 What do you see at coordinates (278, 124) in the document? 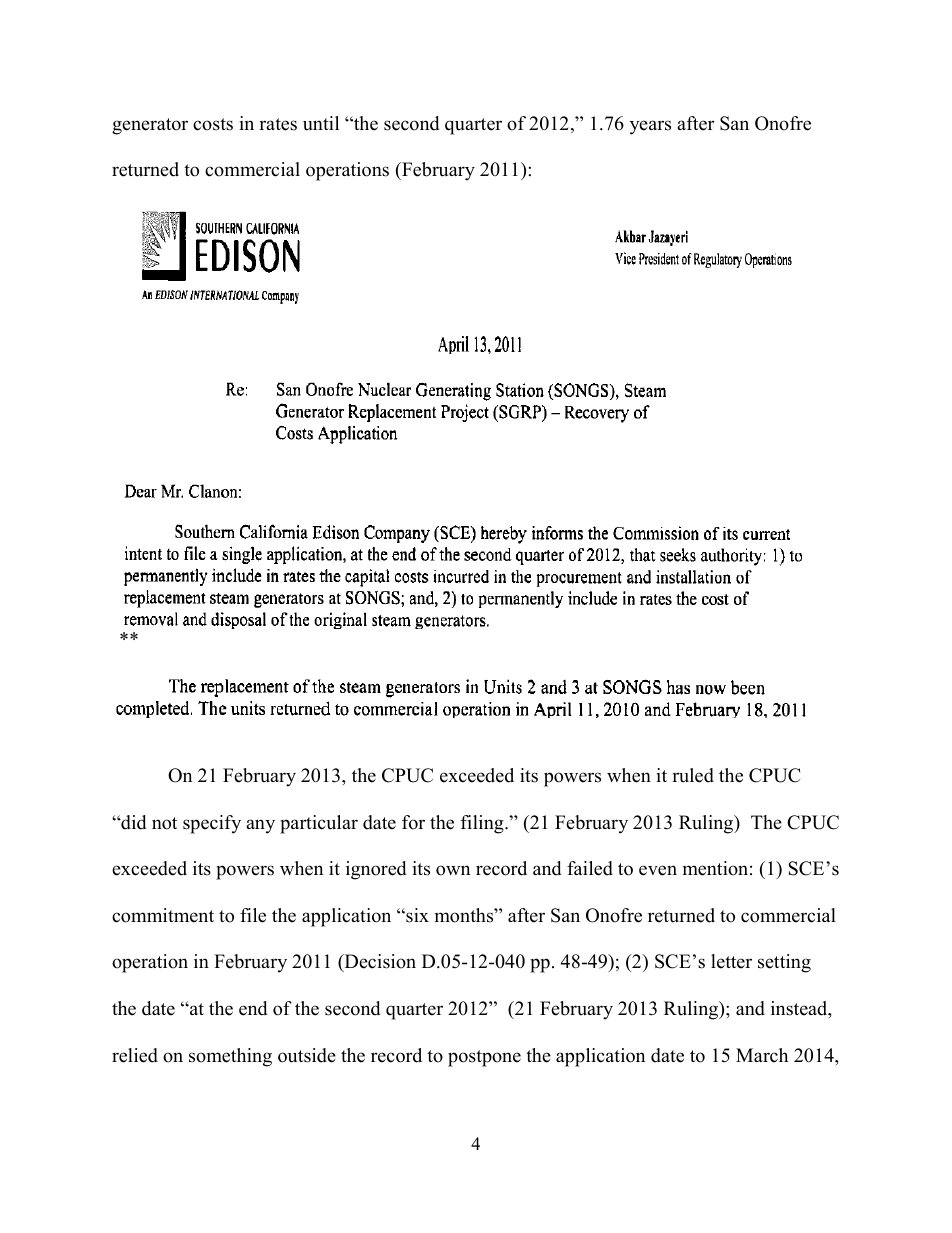
I see `rates` at bounding box center [278, 124].
